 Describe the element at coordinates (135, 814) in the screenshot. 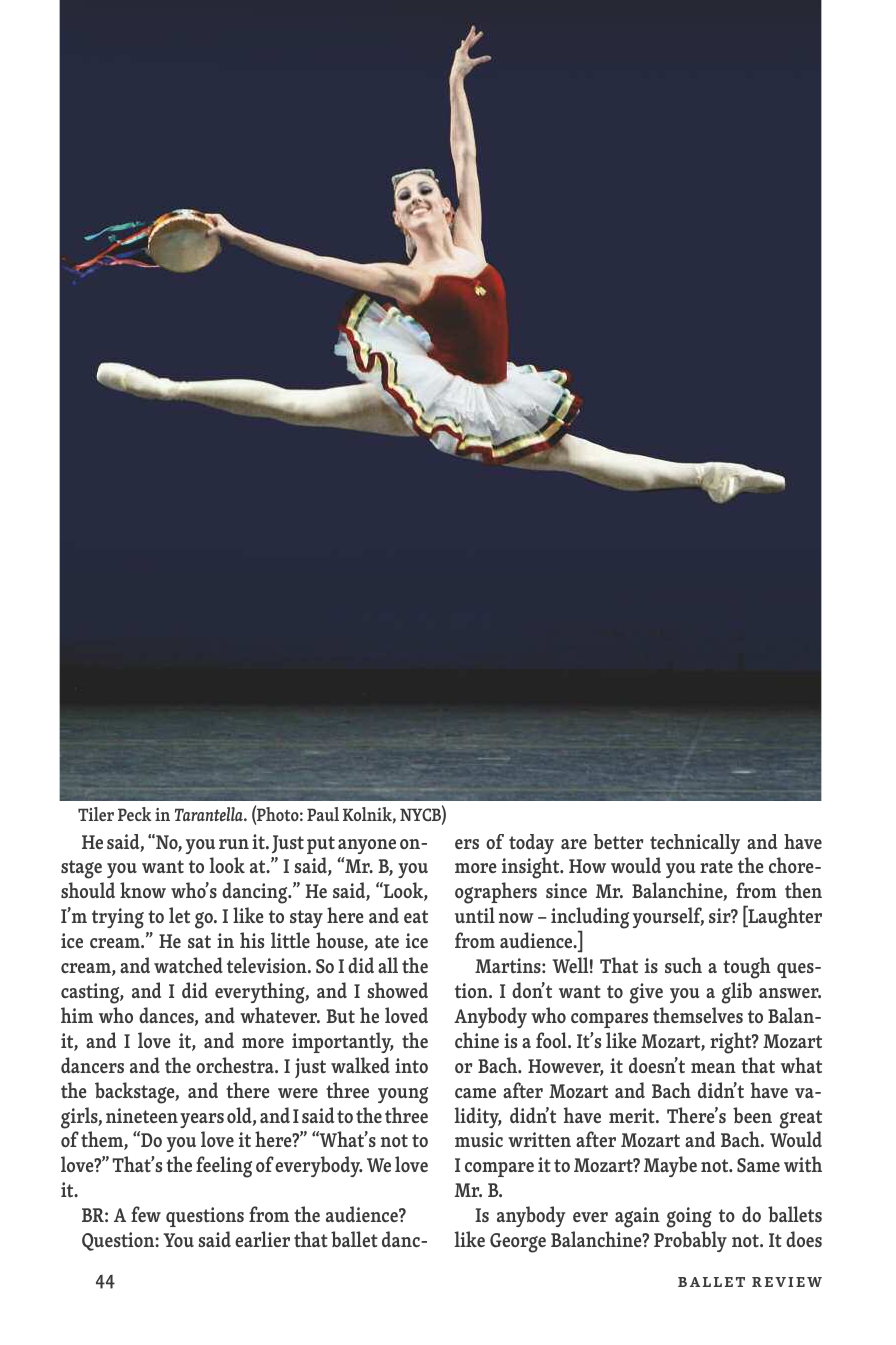

I see `Peck` at that location.
